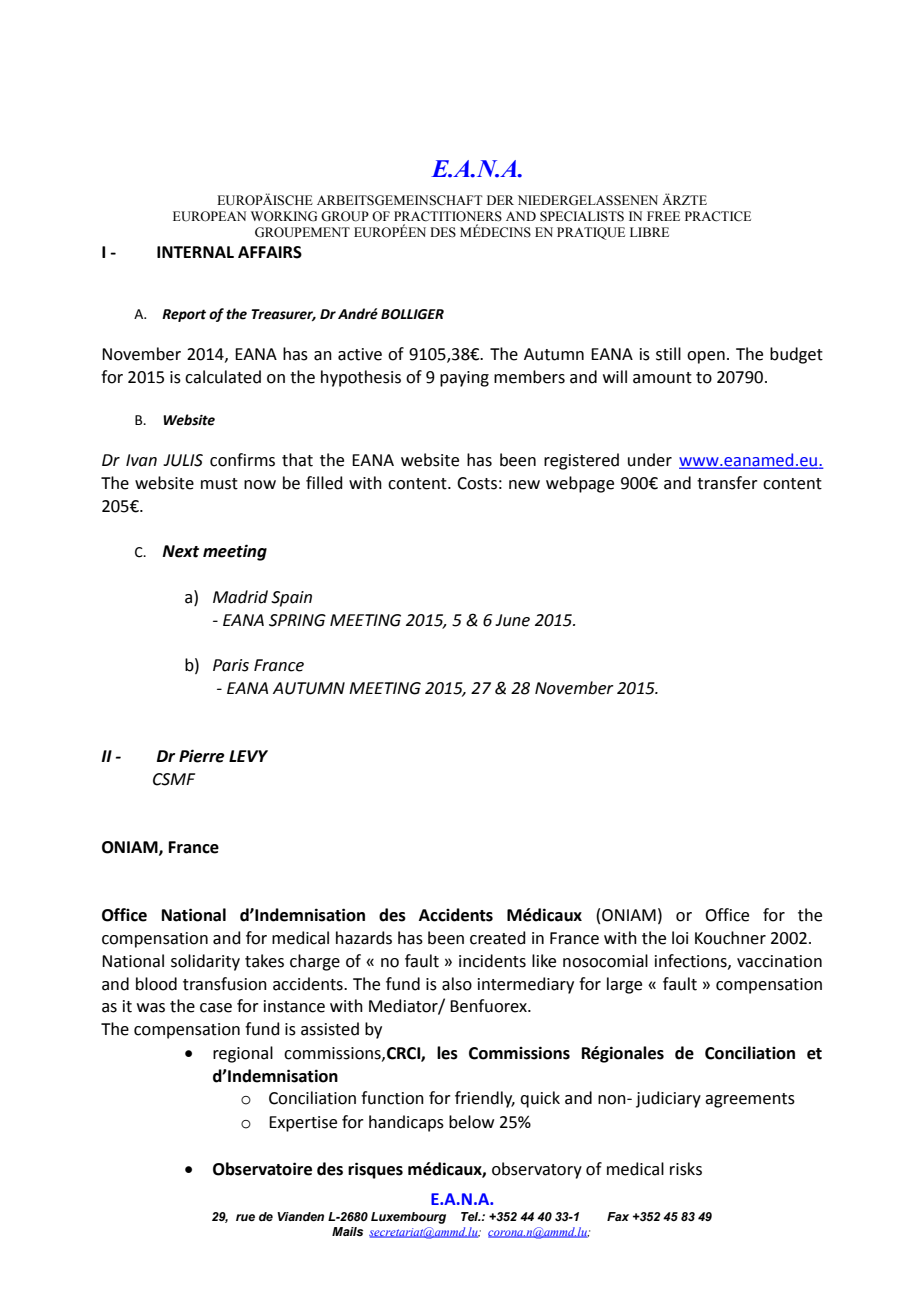 This page has height=1308, width=924. What do you see at coordinates (245, 1217) in the page?
I see `rue` at bounding box center [245, 1217].
